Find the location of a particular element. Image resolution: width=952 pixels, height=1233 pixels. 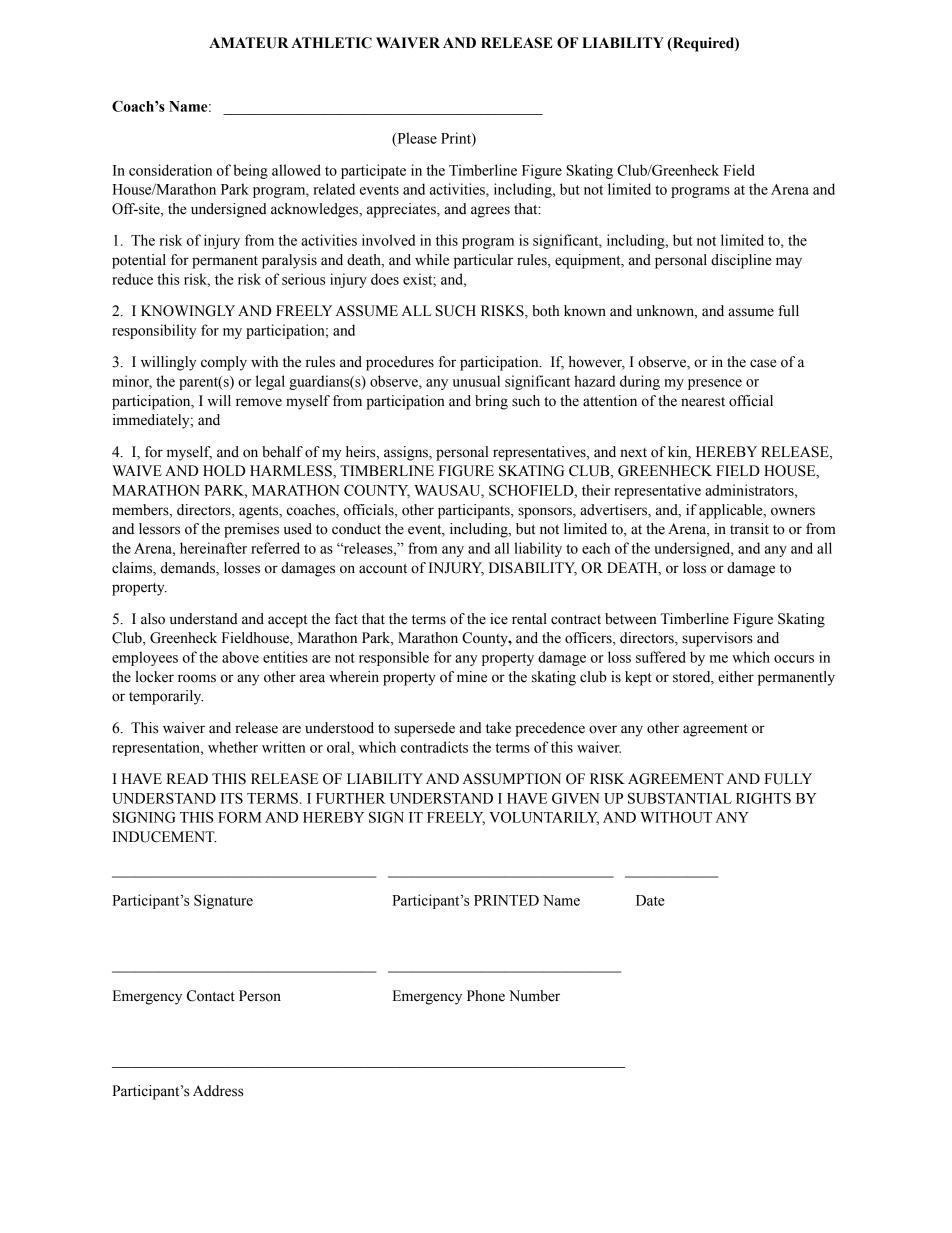

AMATEUR is located at coordinates (248, 43).
